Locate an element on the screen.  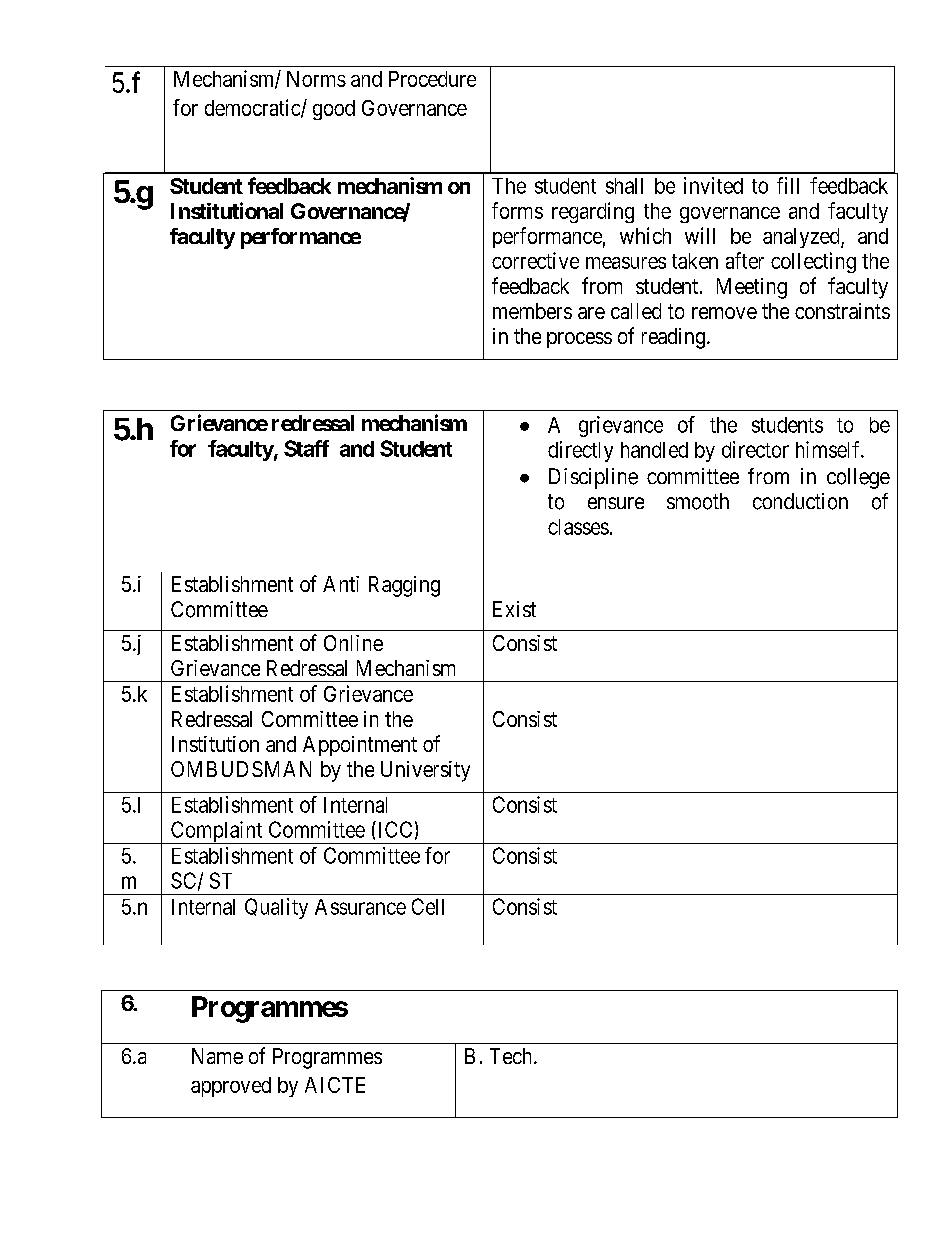
University is located at coordinates (425, 771).
